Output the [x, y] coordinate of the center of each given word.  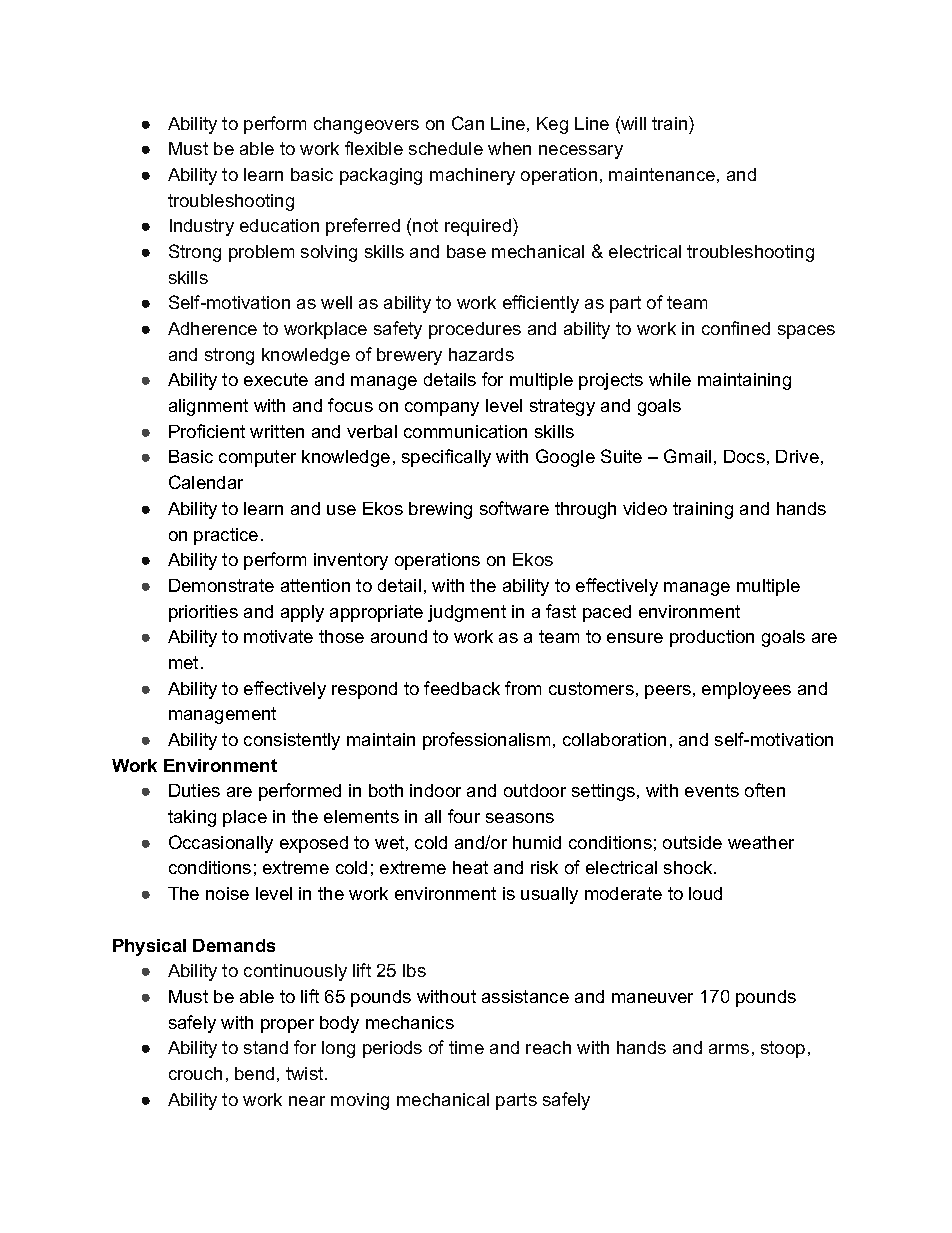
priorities [203, 613]
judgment [467, 613]
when [509, 148]
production [712, 638]
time [466, 1047]
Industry [202, 227]
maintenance [662, 174]
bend [254, 1073]
